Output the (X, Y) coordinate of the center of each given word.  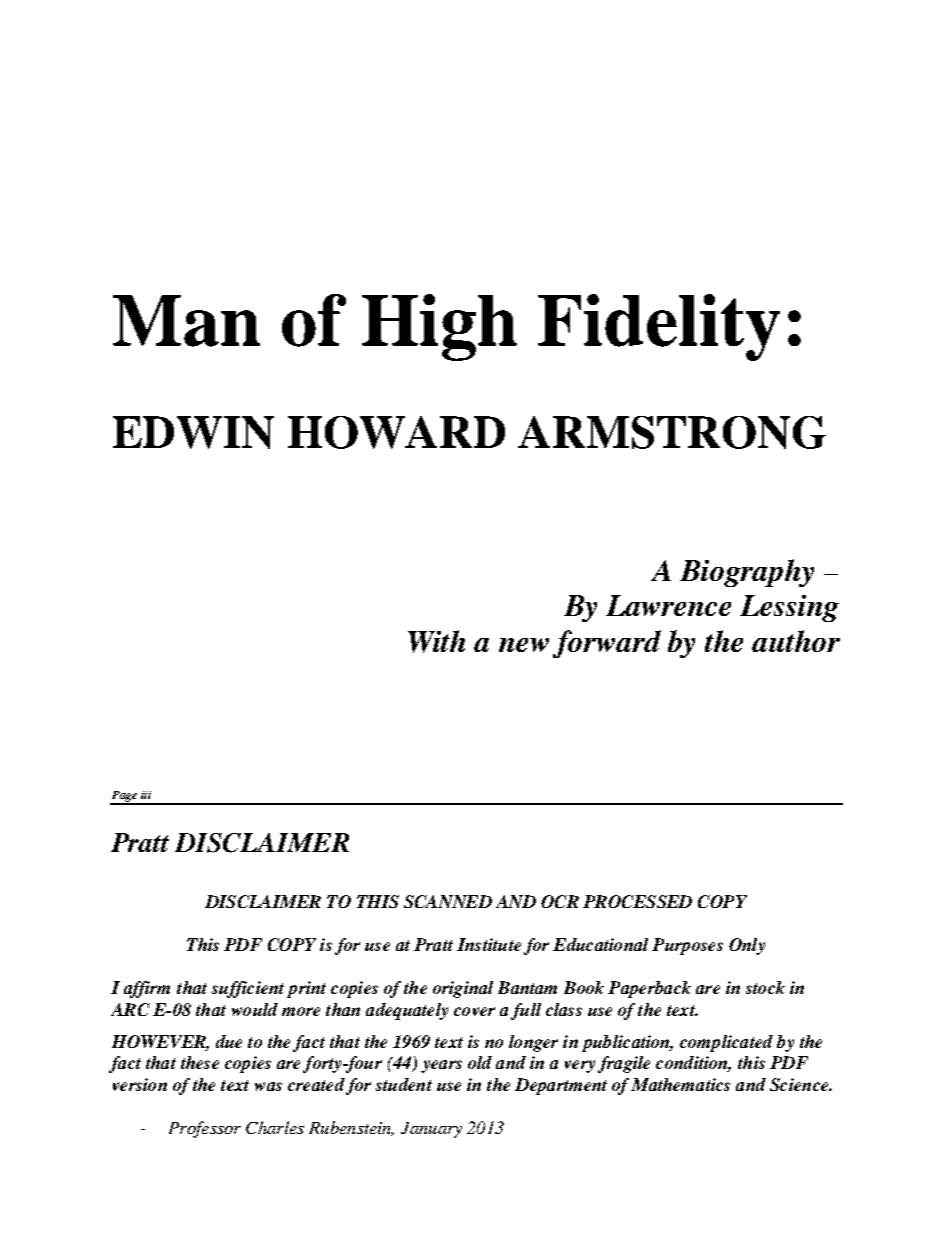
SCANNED (448, 901)
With (436, 641)
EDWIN (193, 432)
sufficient (248, 989)
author (796, 641)
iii (146, 795)
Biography (747, 573)
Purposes (687, 946)
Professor (205, 1129)
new (524, 645)
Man (186, 321)
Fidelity (659, 327)
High (439, 327)
